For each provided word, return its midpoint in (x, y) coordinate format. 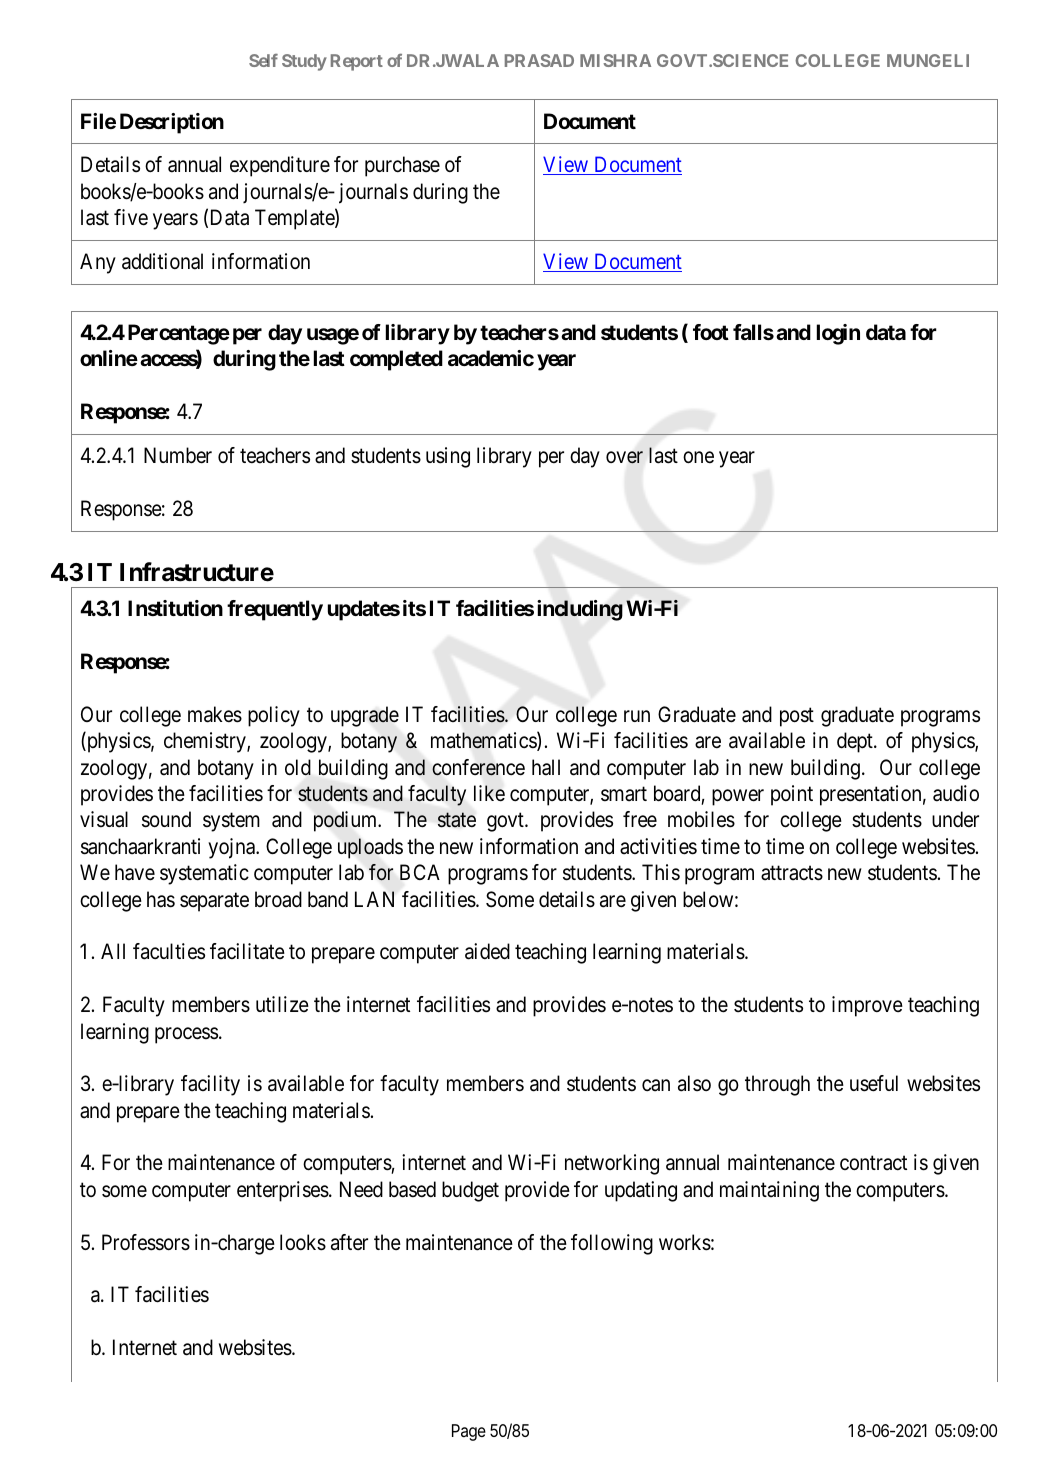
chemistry (206, 742)
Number (178, 455)
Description (172, 123)
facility (210, 1085)
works (685, 1242)
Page (469, 1432)
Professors (146, 1242)
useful (874, 1083)
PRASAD (539, 60)
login (838, 334)
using (448, 457)
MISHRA (615, 60)
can (656, 1086)
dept (856, 742)
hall (546, 767)
